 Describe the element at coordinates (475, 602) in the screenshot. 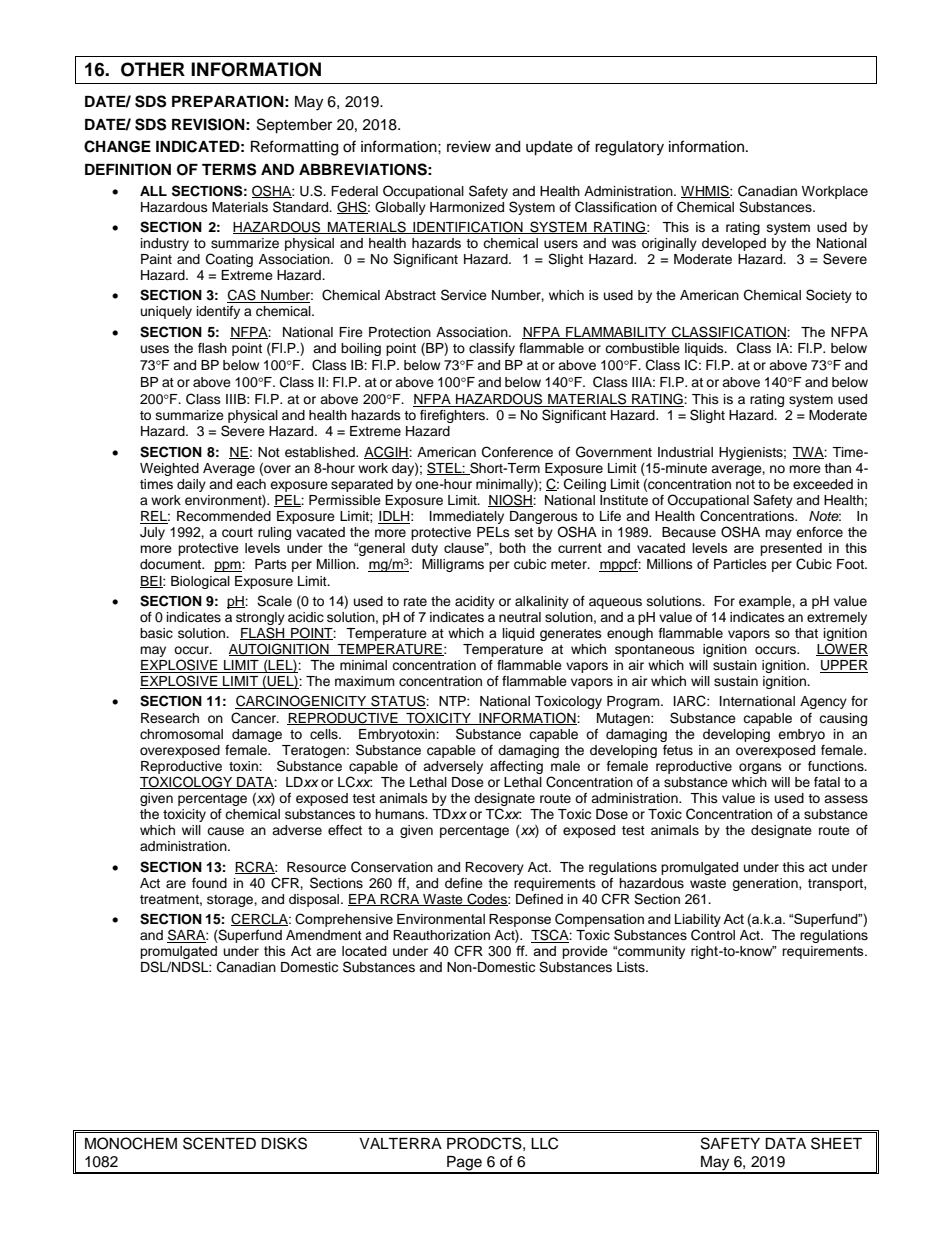

I see `acidity` at that location.
